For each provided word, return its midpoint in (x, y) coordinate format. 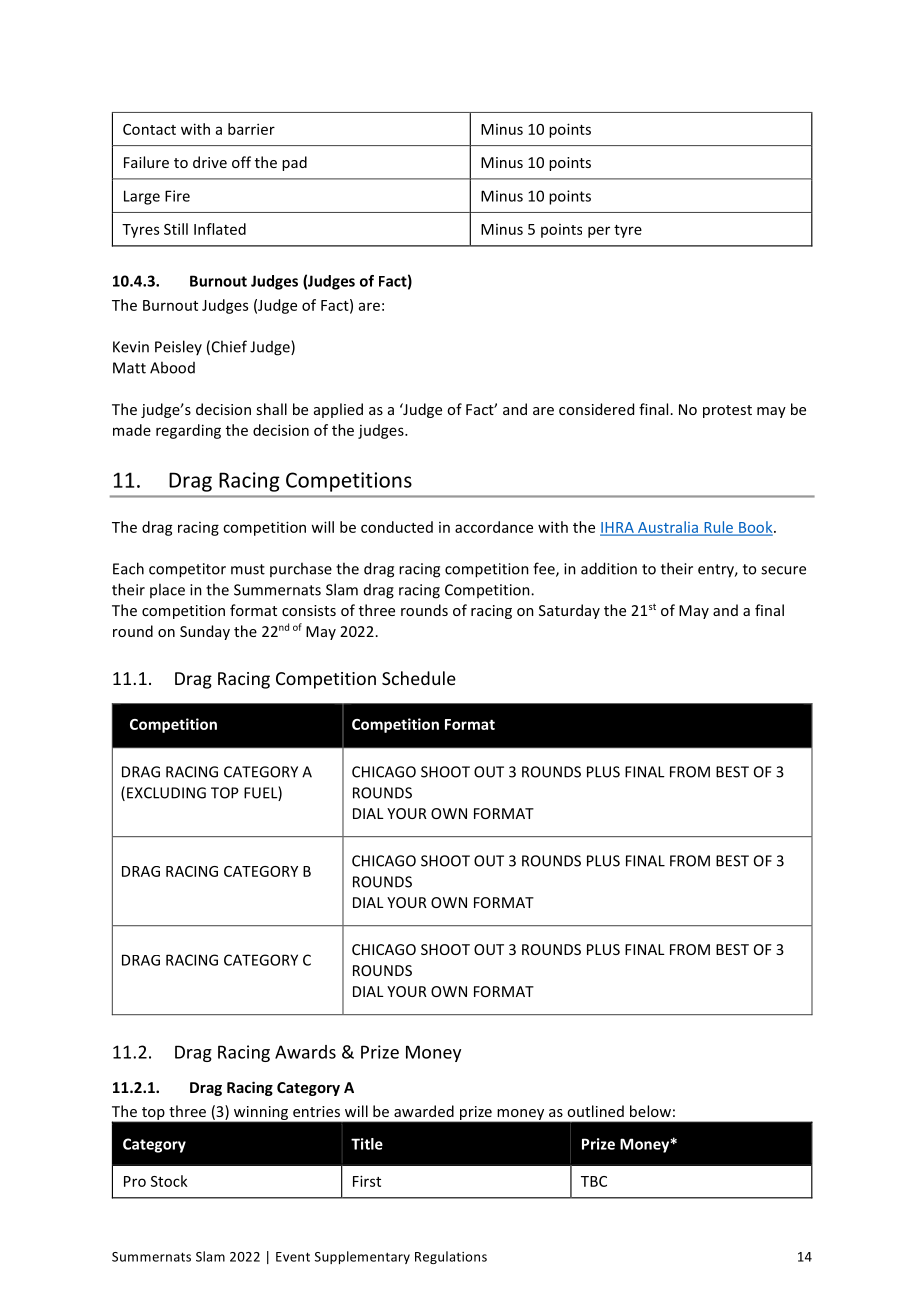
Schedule (419, 678)
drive (210, 162)
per (599, 232)
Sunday (205, 632)
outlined (595, 1111)
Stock (169, 1181)
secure (783, 570)
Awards (305, 1052)
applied (338, 410)
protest (727, 411)
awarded (424, 1111)
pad (294, 163)
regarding (188, 431)
